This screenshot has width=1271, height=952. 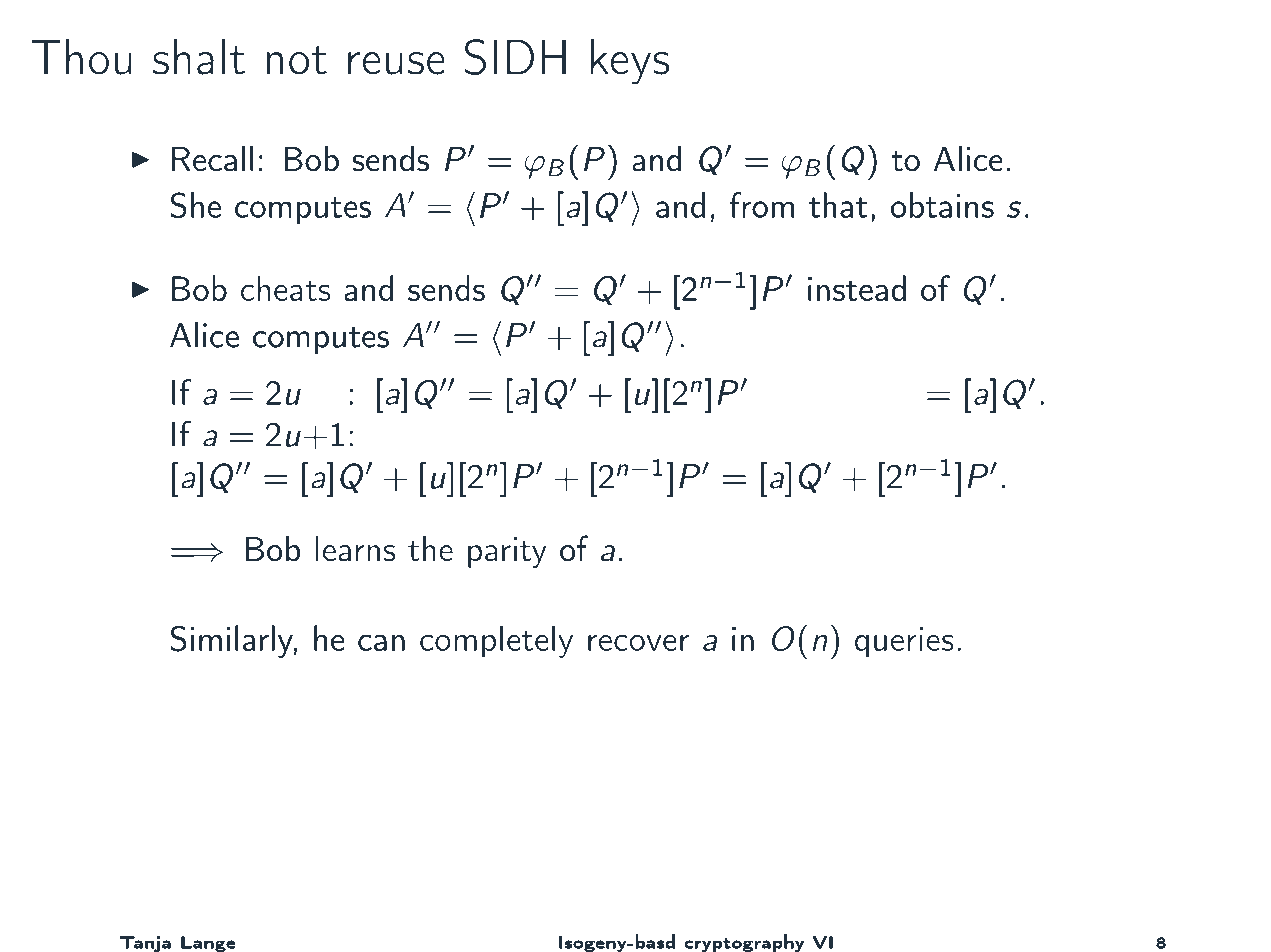 I want to click on shalt, so click(x=199, y=56).
